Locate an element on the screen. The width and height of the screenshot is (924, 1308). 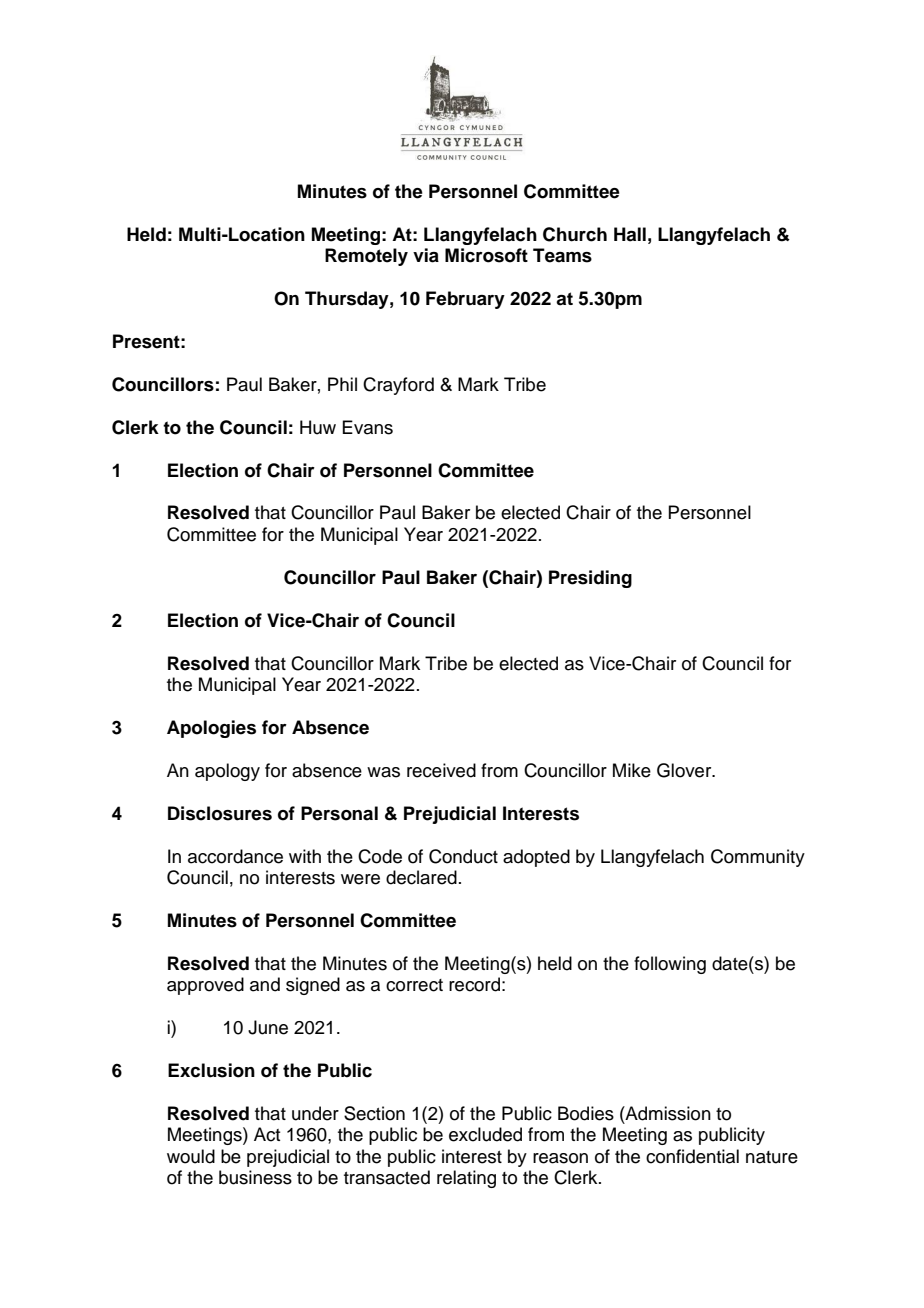
Glover is located at coordinates (685, 770).
